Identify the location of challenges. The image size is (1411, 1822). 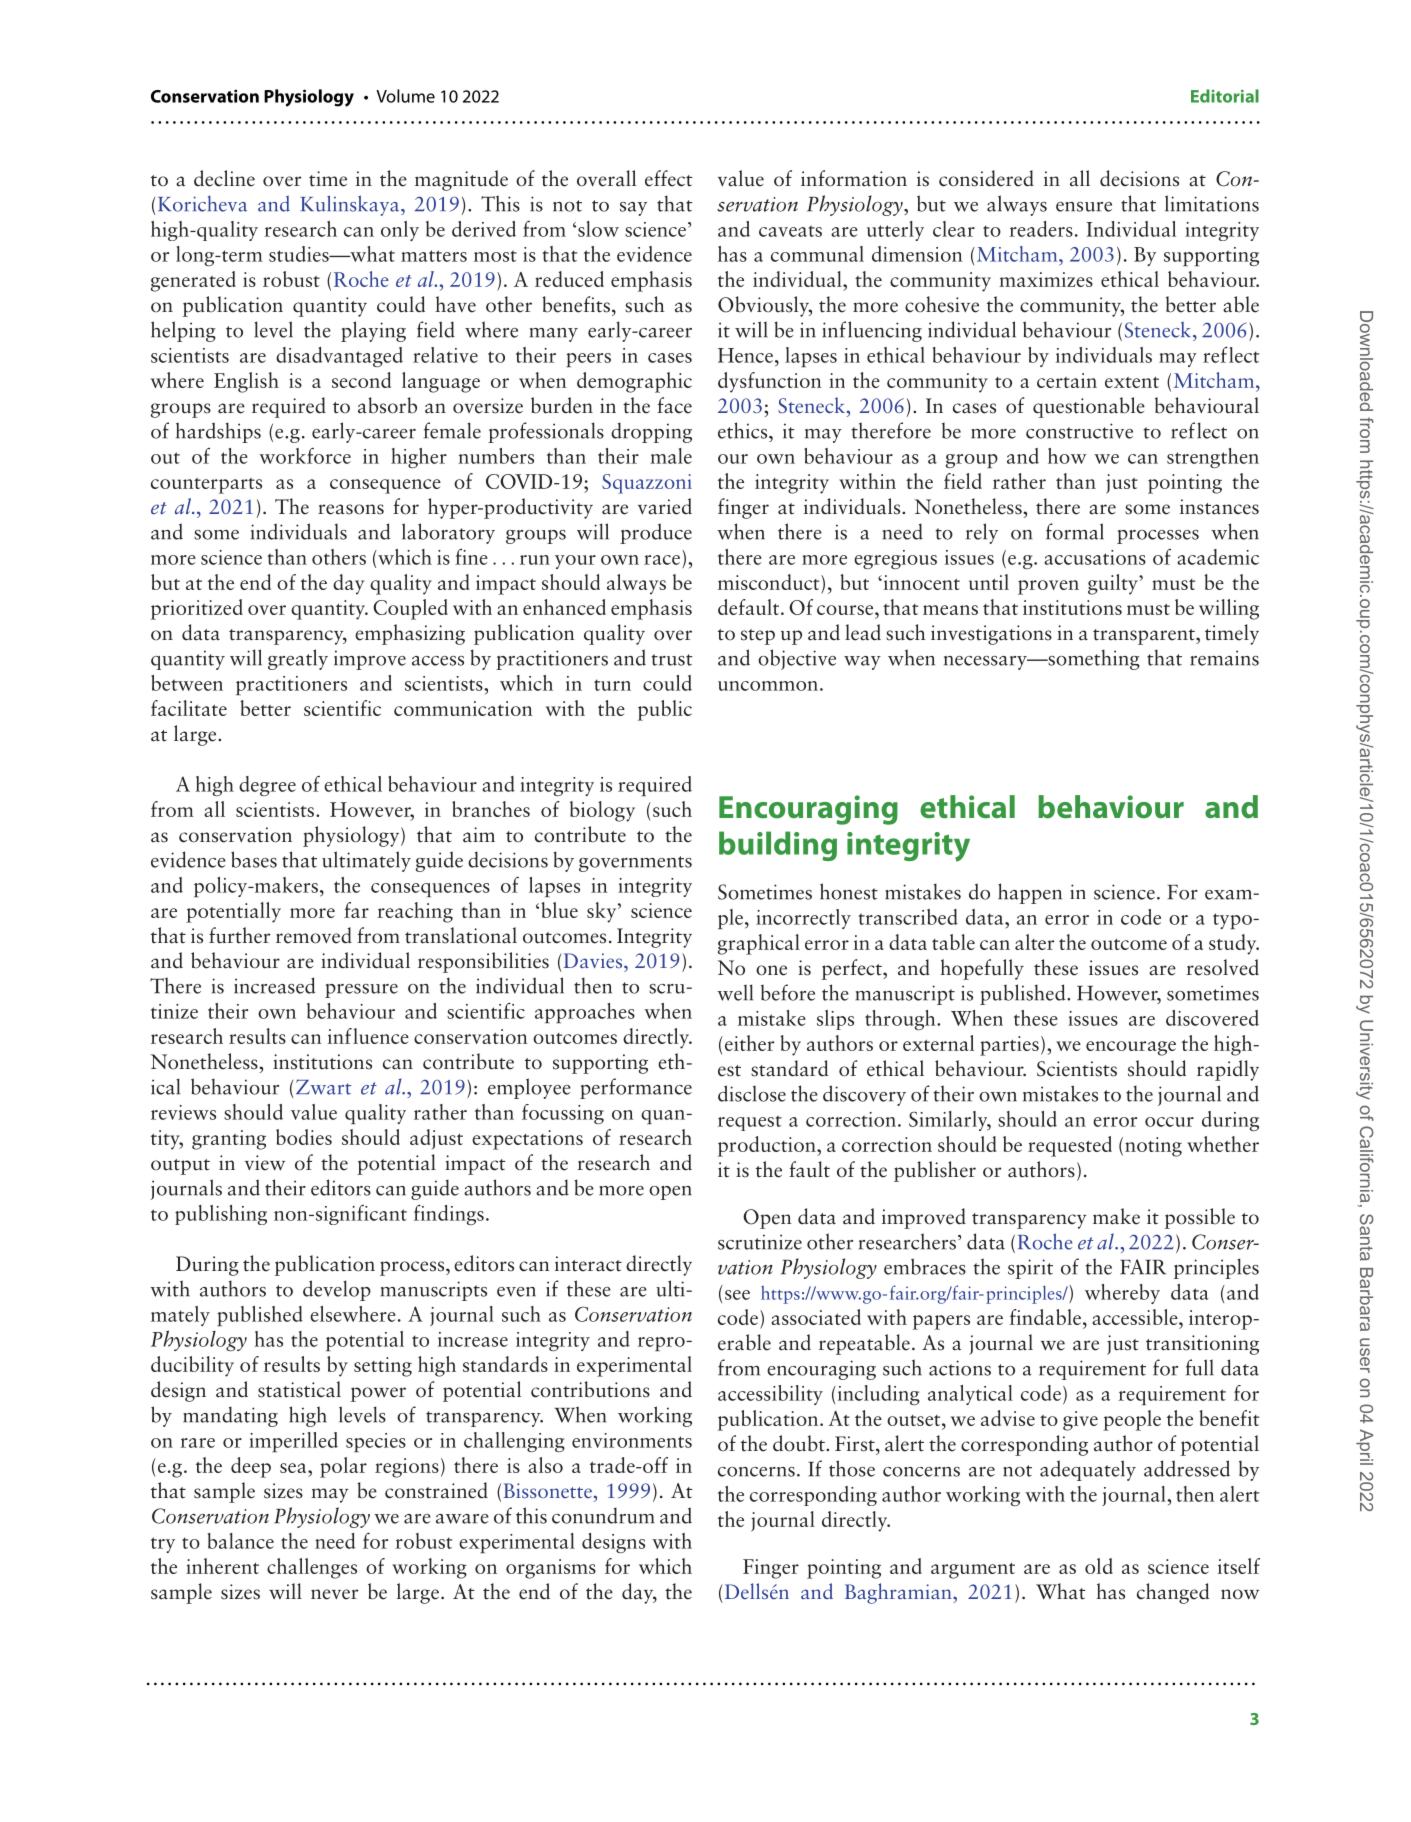
(312, 1568).
